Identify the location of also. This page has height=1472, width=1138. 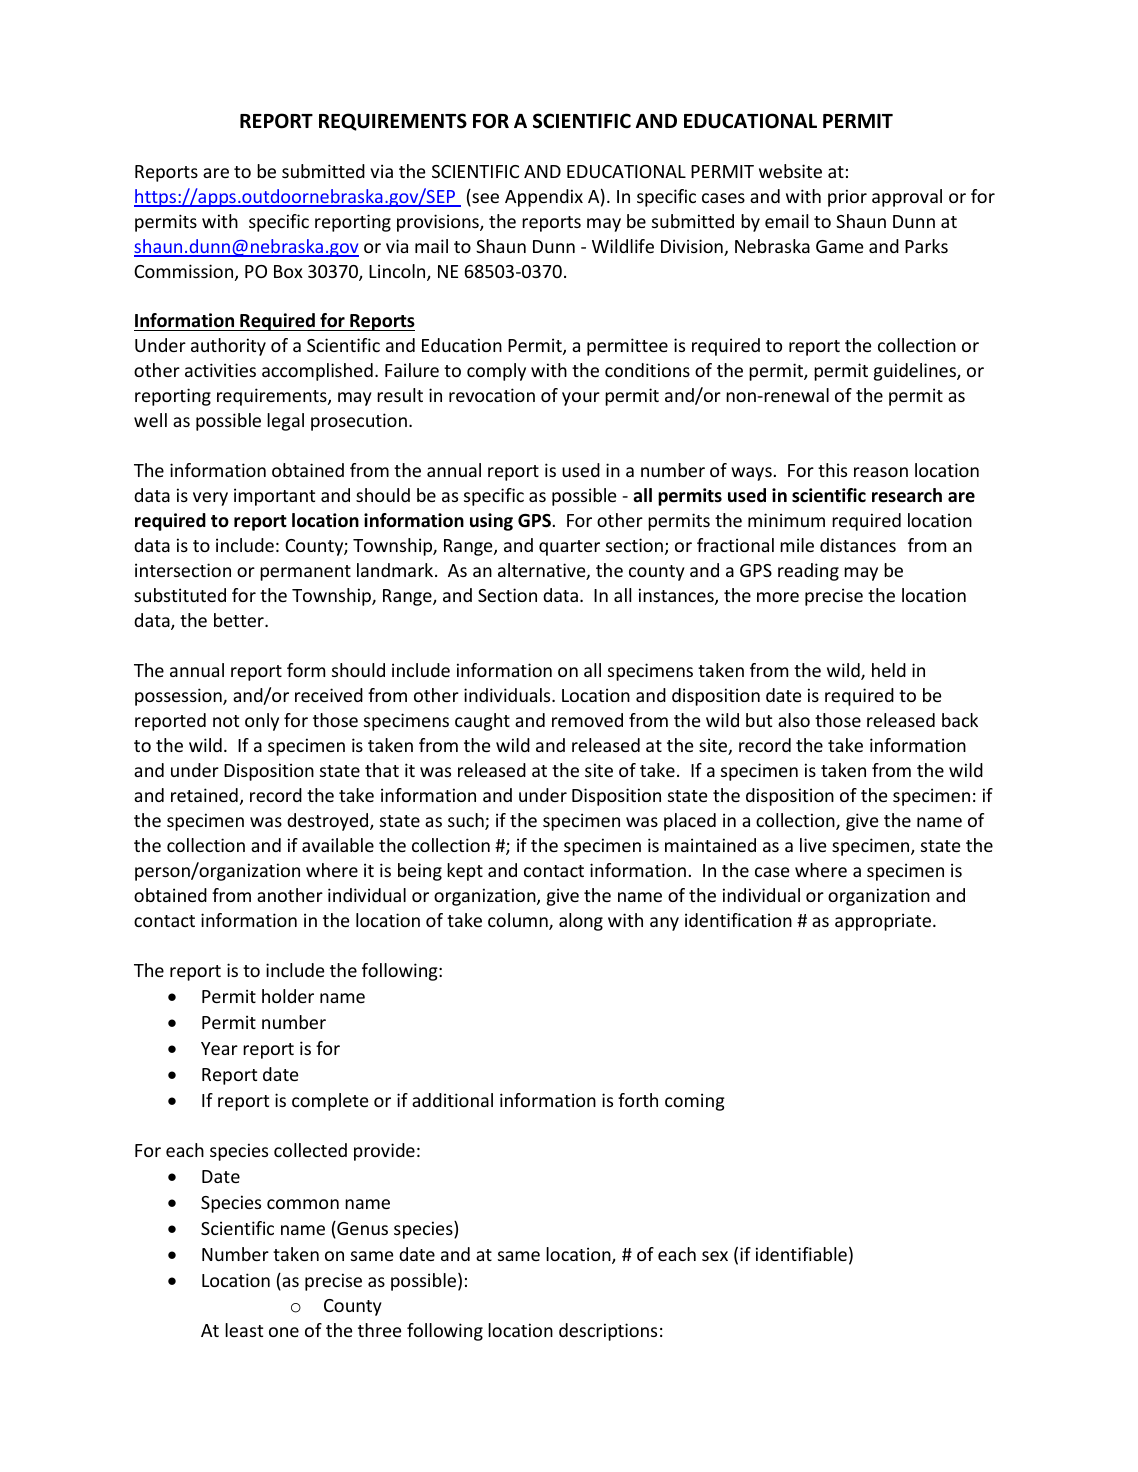
(794, 720).
